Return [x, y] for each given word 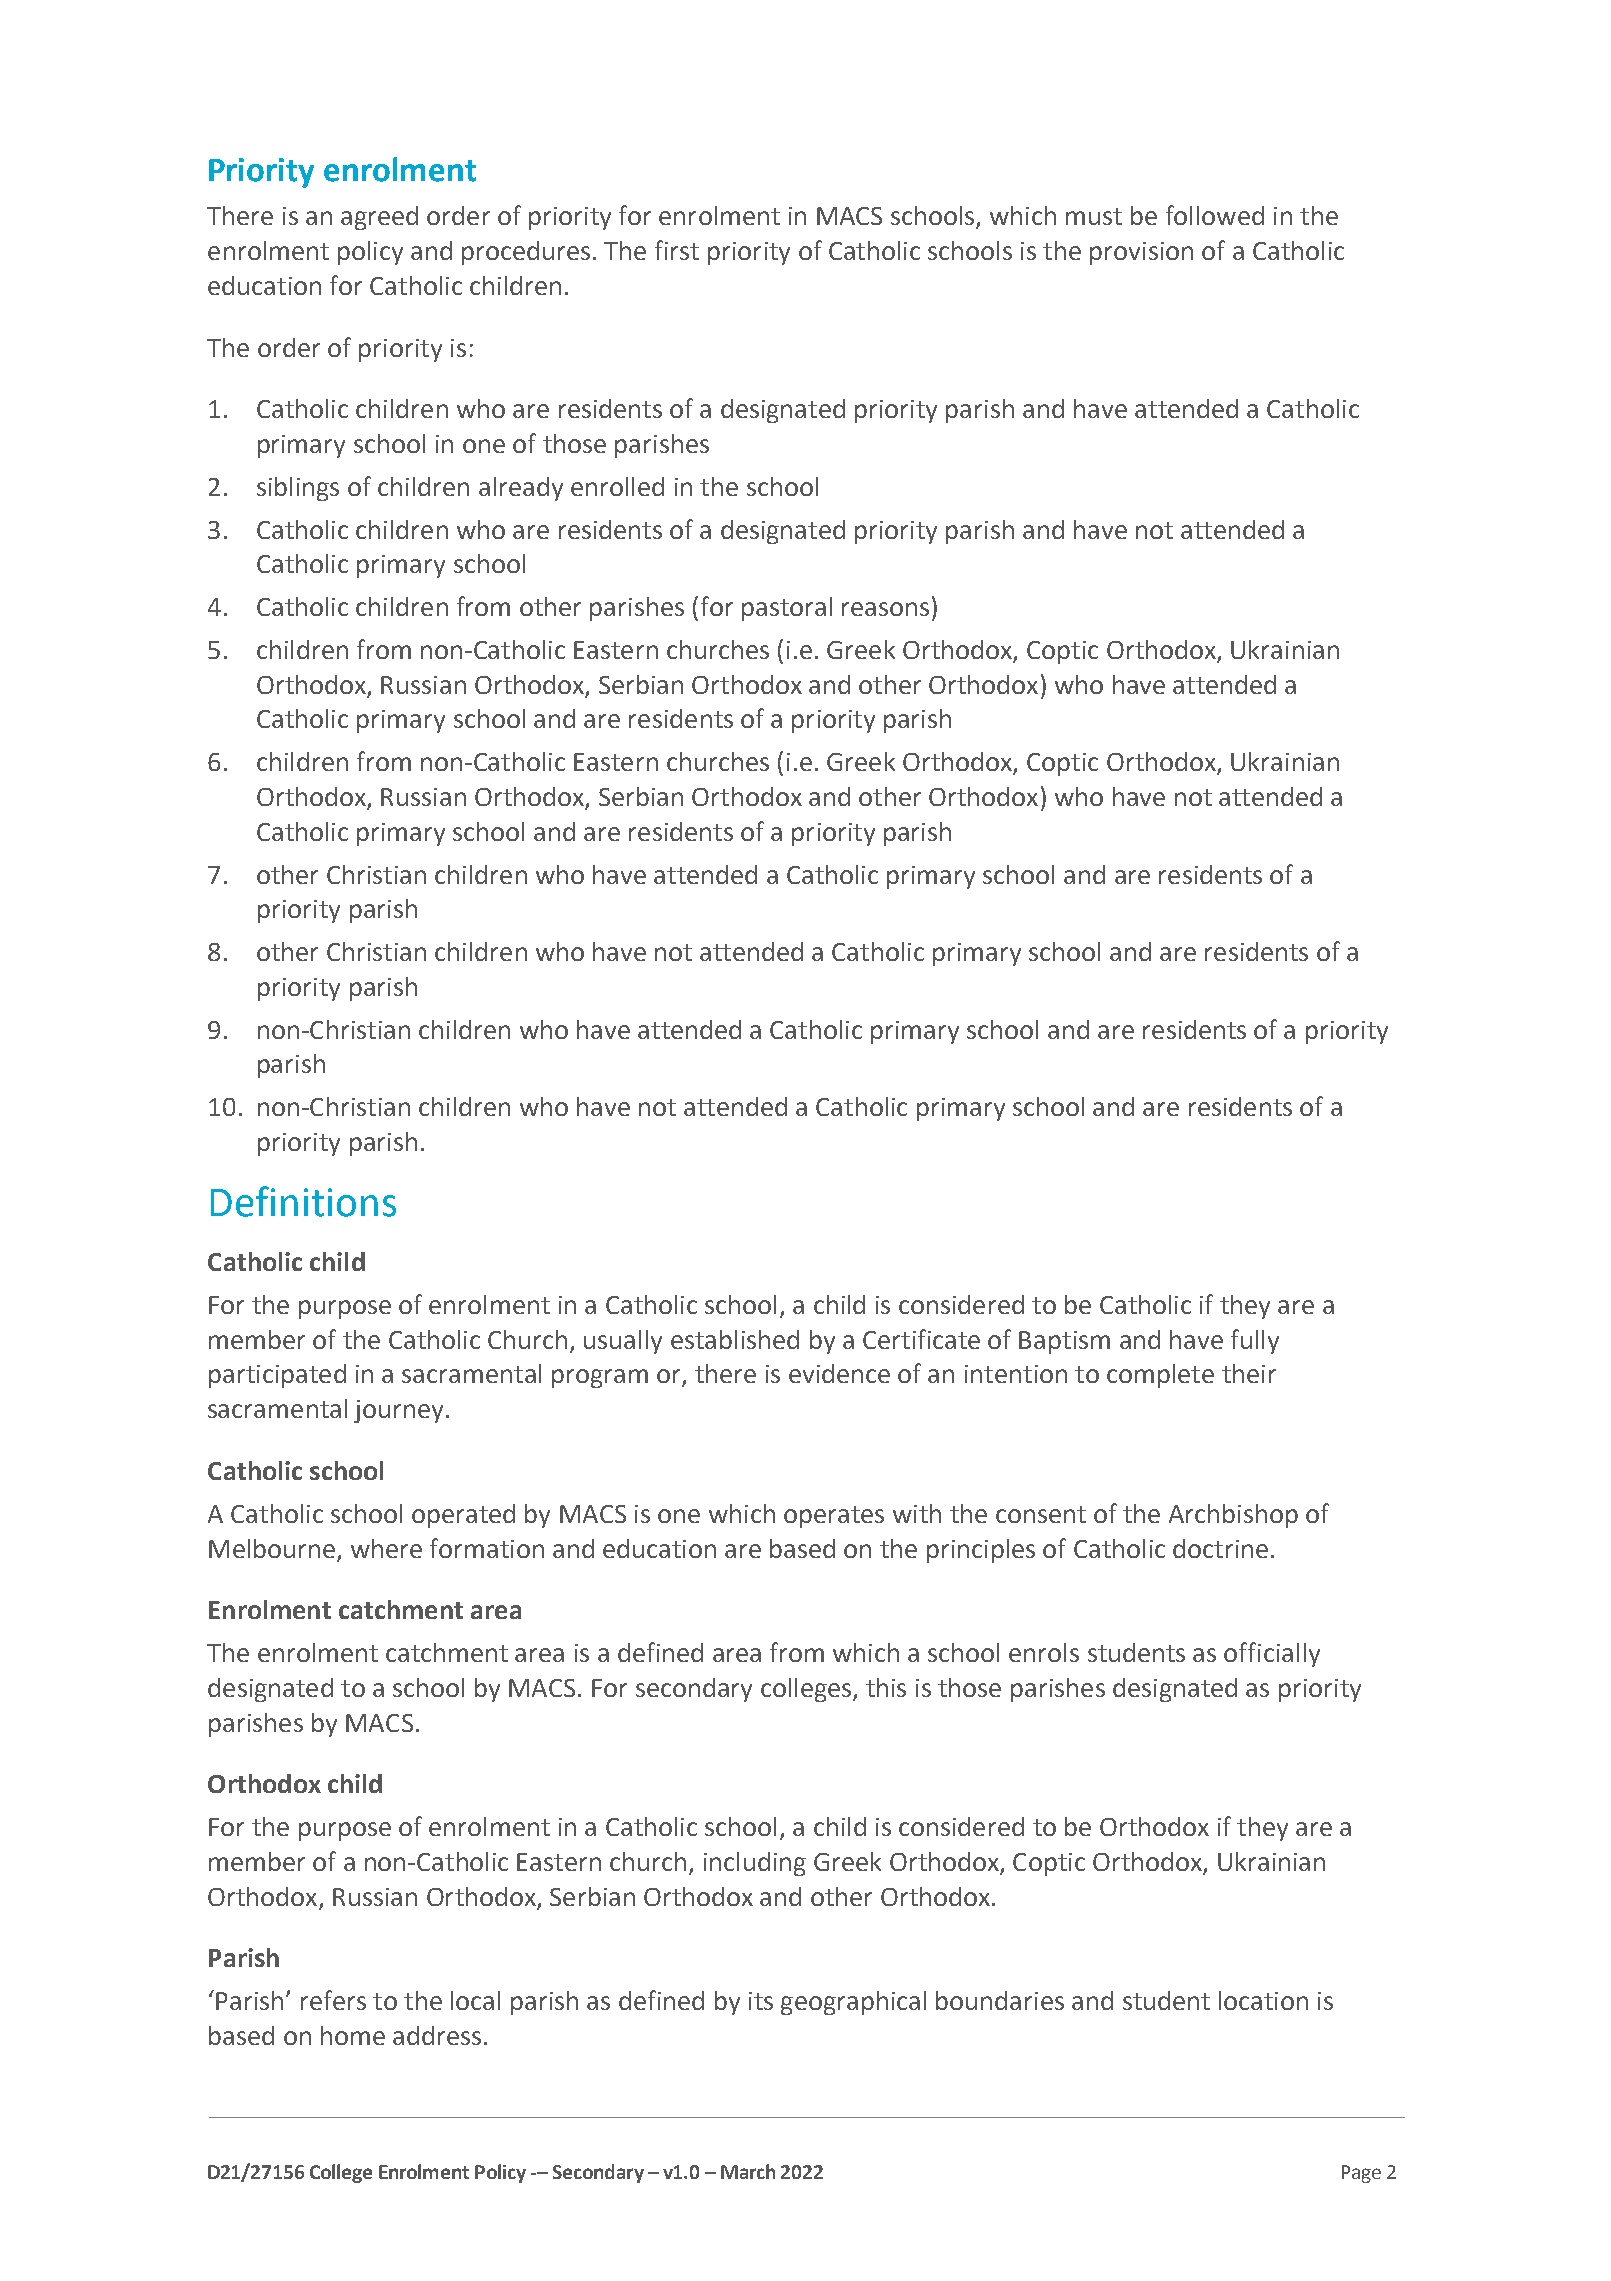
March [748, 2171]
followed [1215, 215]
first [677, 250]
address [437, 2035]
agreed [379, 218]
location [1263, 2000]
